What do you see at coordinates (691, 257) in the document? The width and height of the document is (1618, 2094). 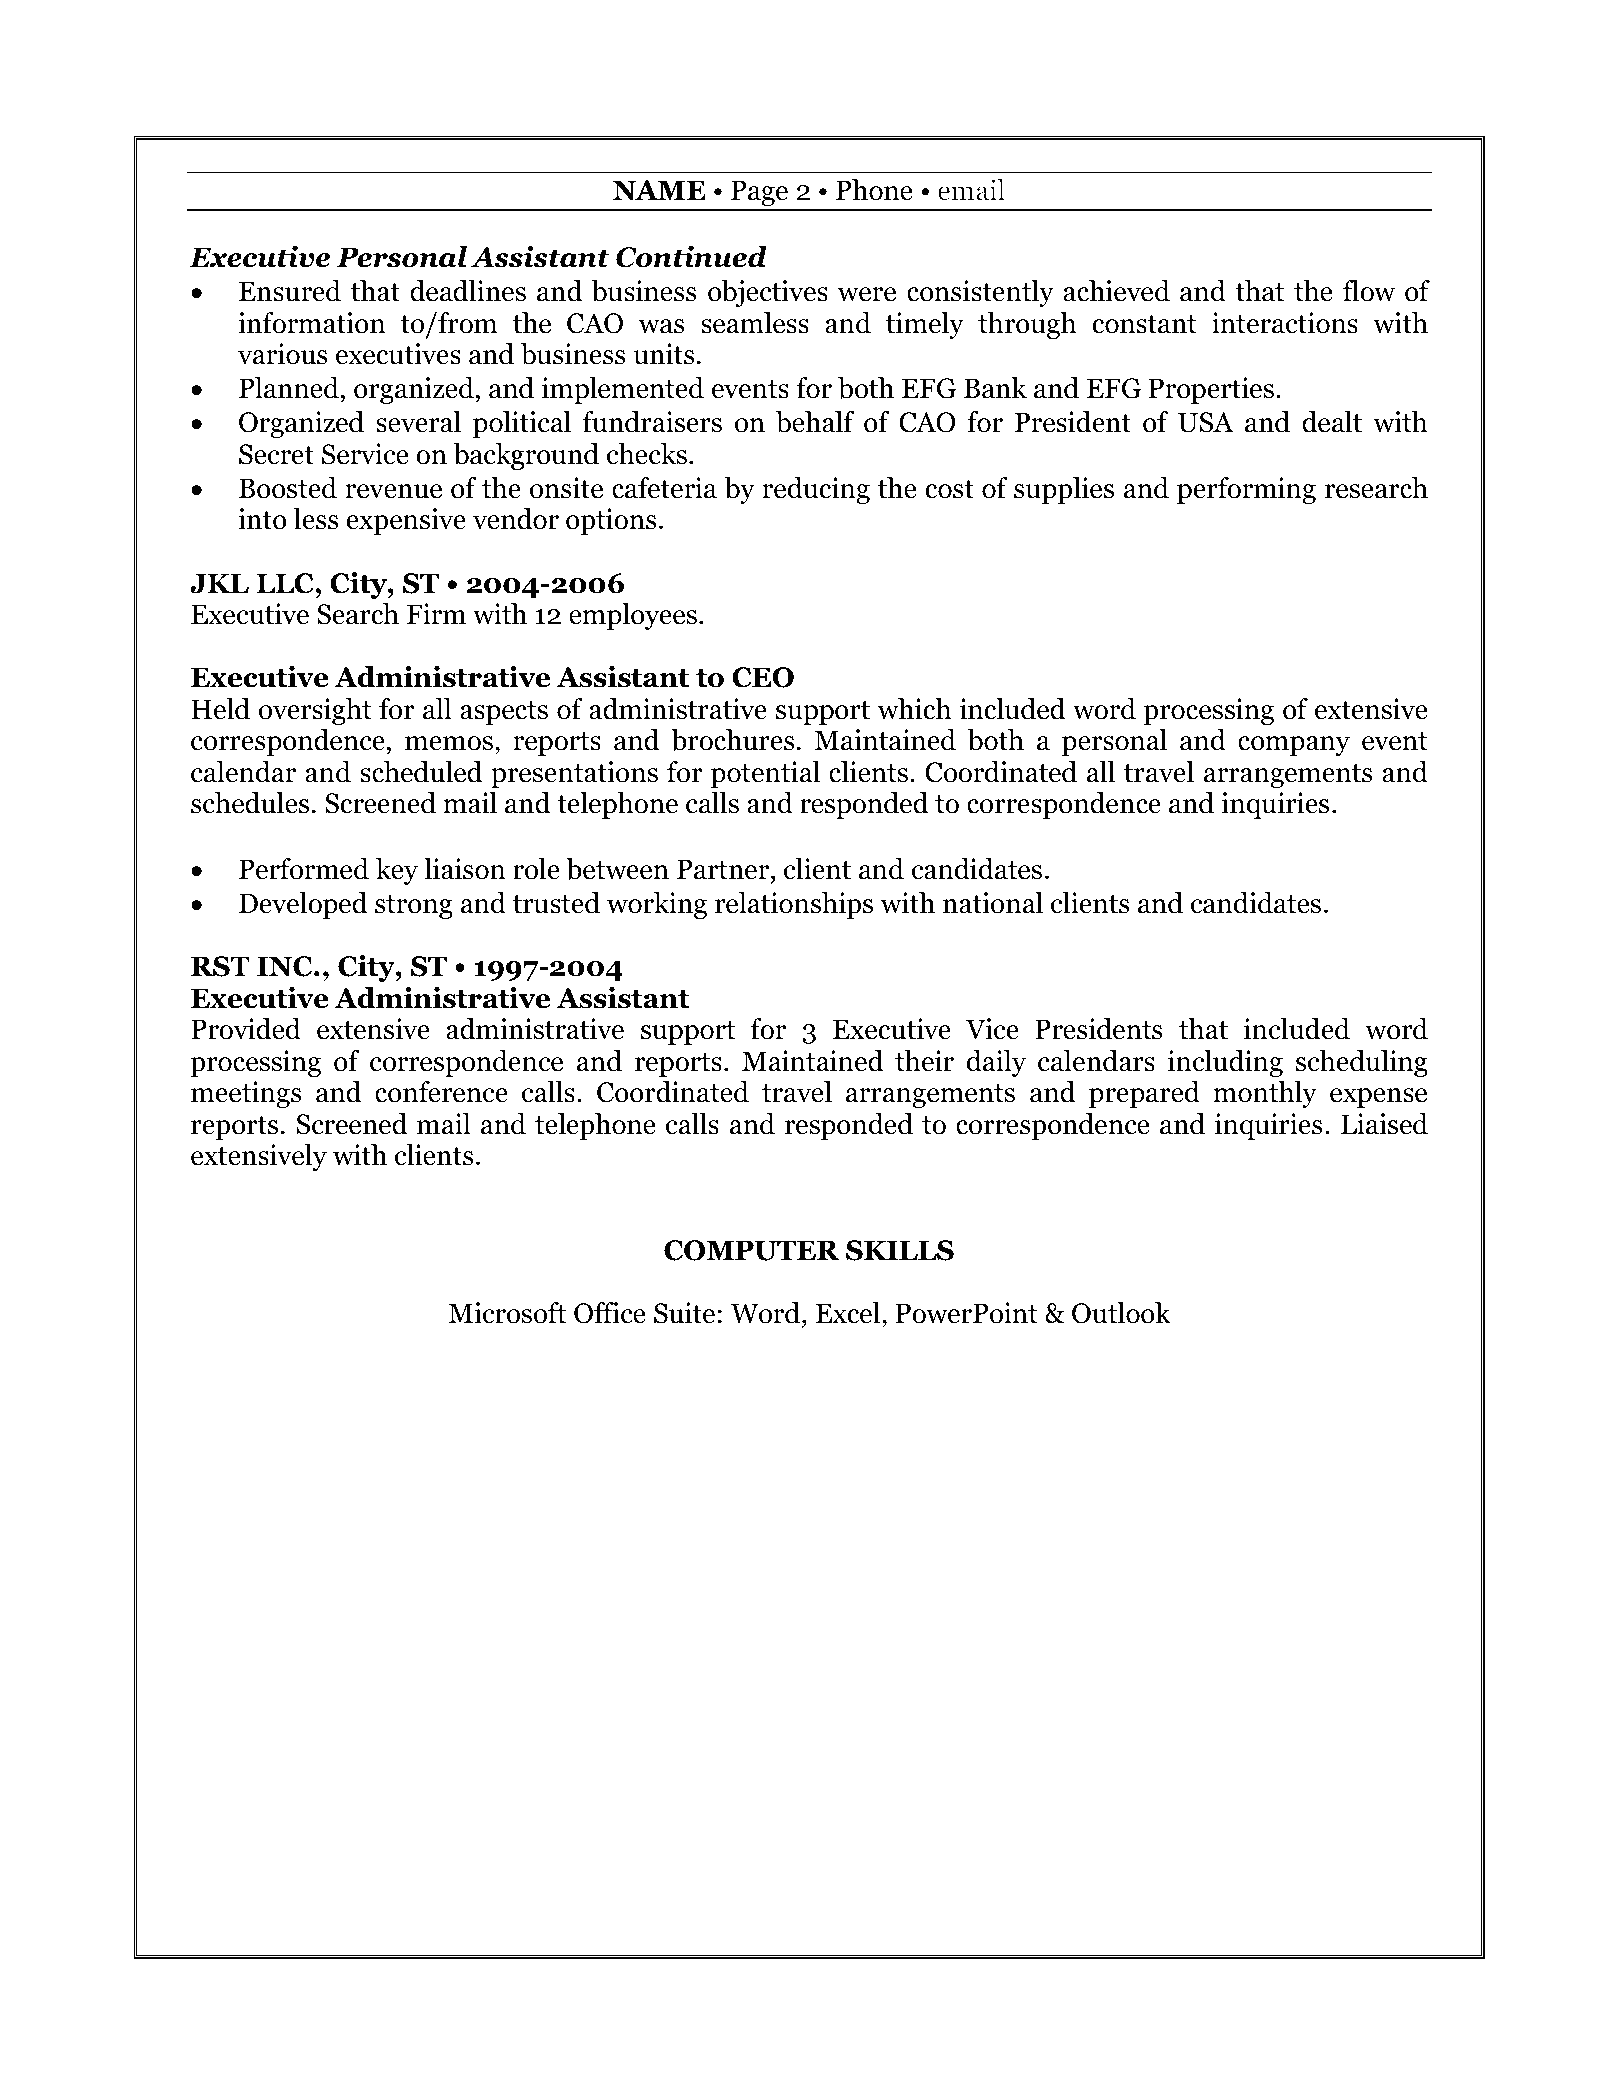 I see `Continued` at bounding box center [691, 257].
